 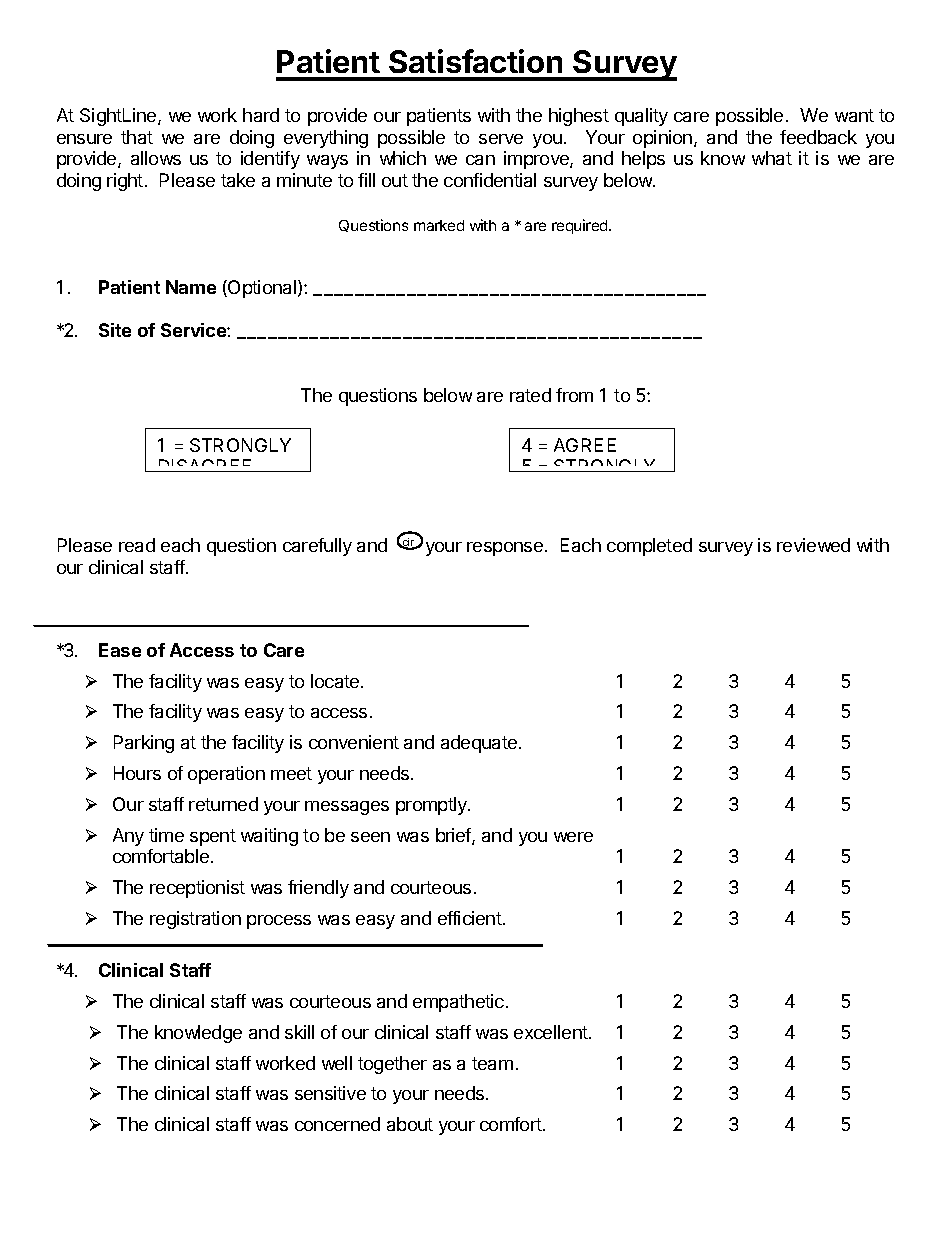 I want to click on read, so click(x=137, y=545).
